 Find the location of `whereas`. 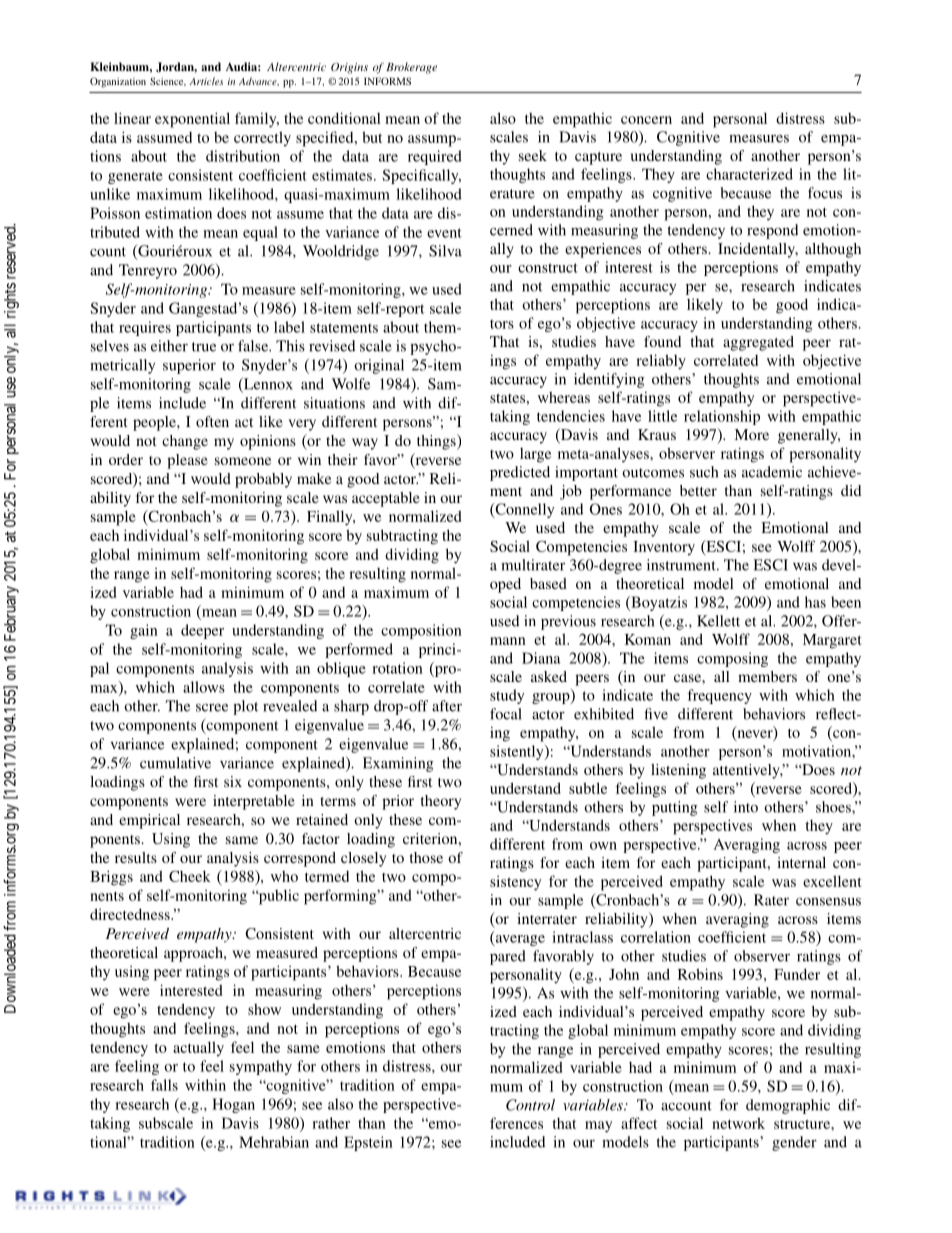

whereas is located at coordinates (564, 397).
